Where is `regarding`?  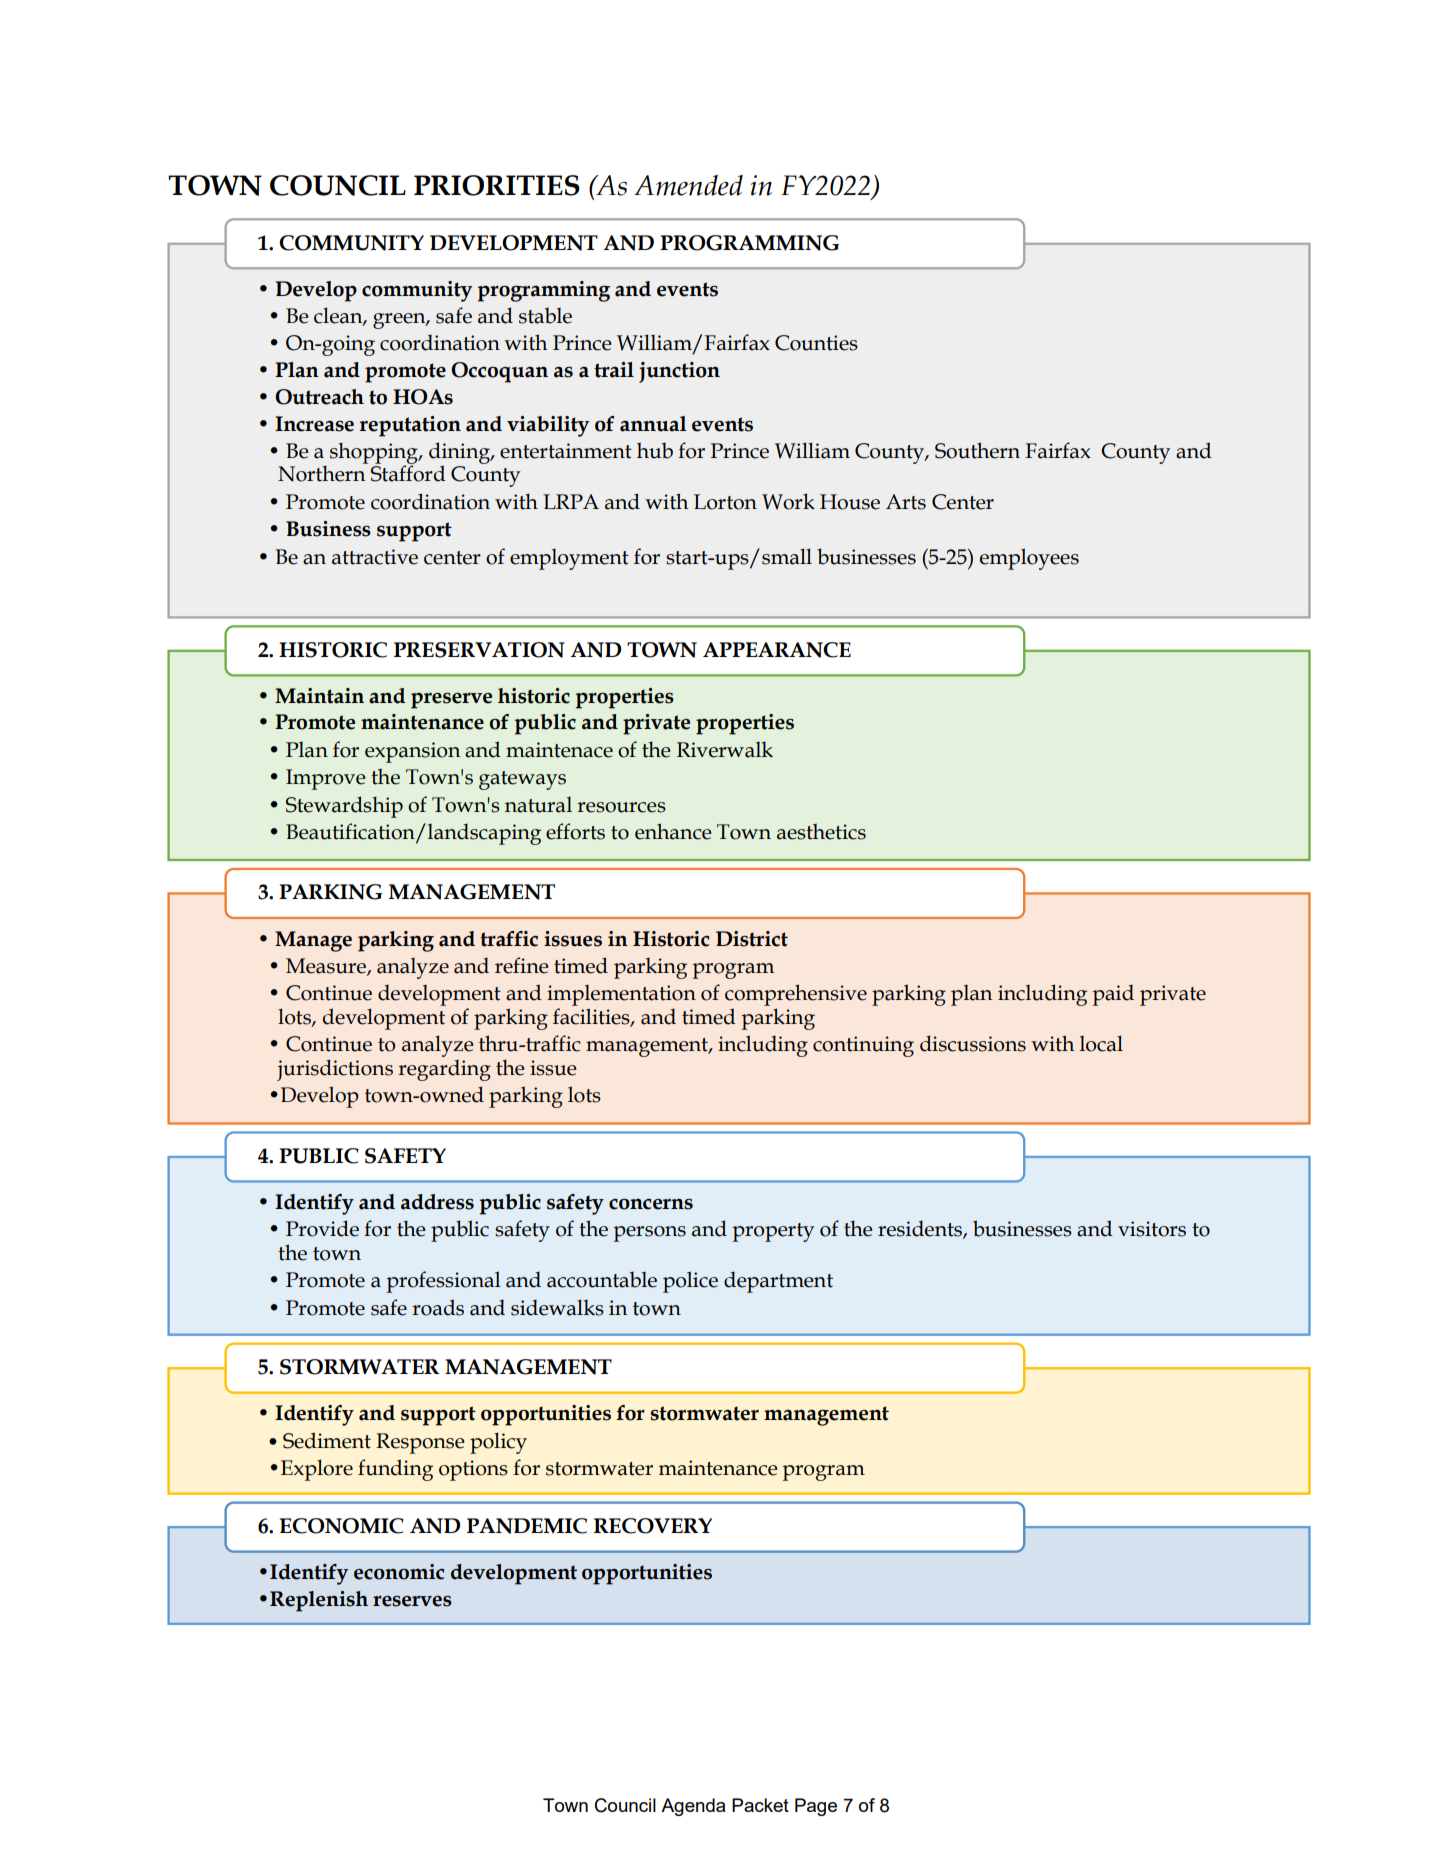 regarding is located at coordinates (444, 1070).
